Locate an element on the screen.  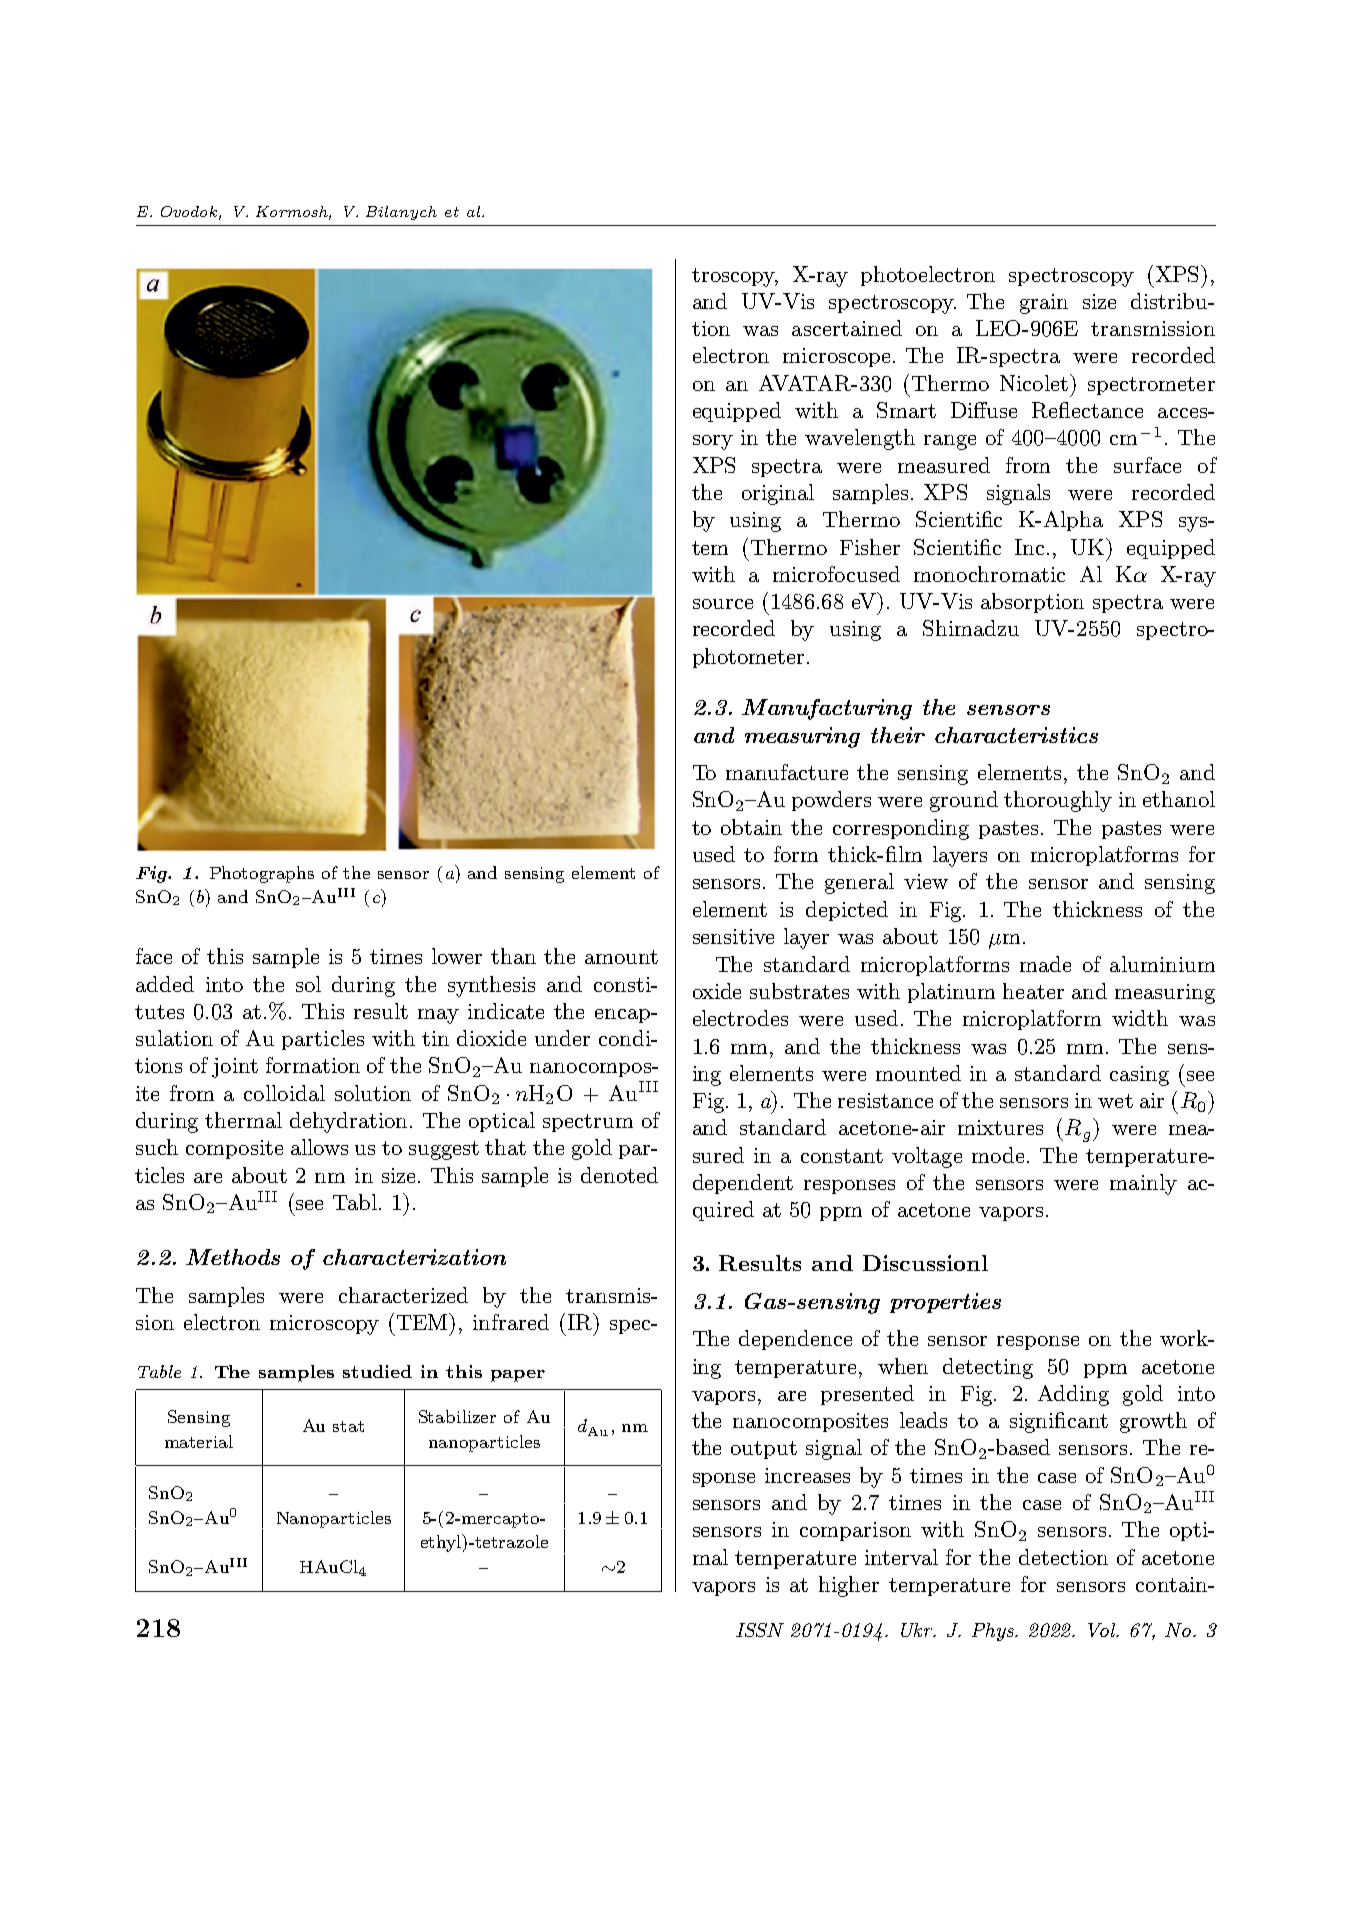
material is located at coordinates (199, 1441).
